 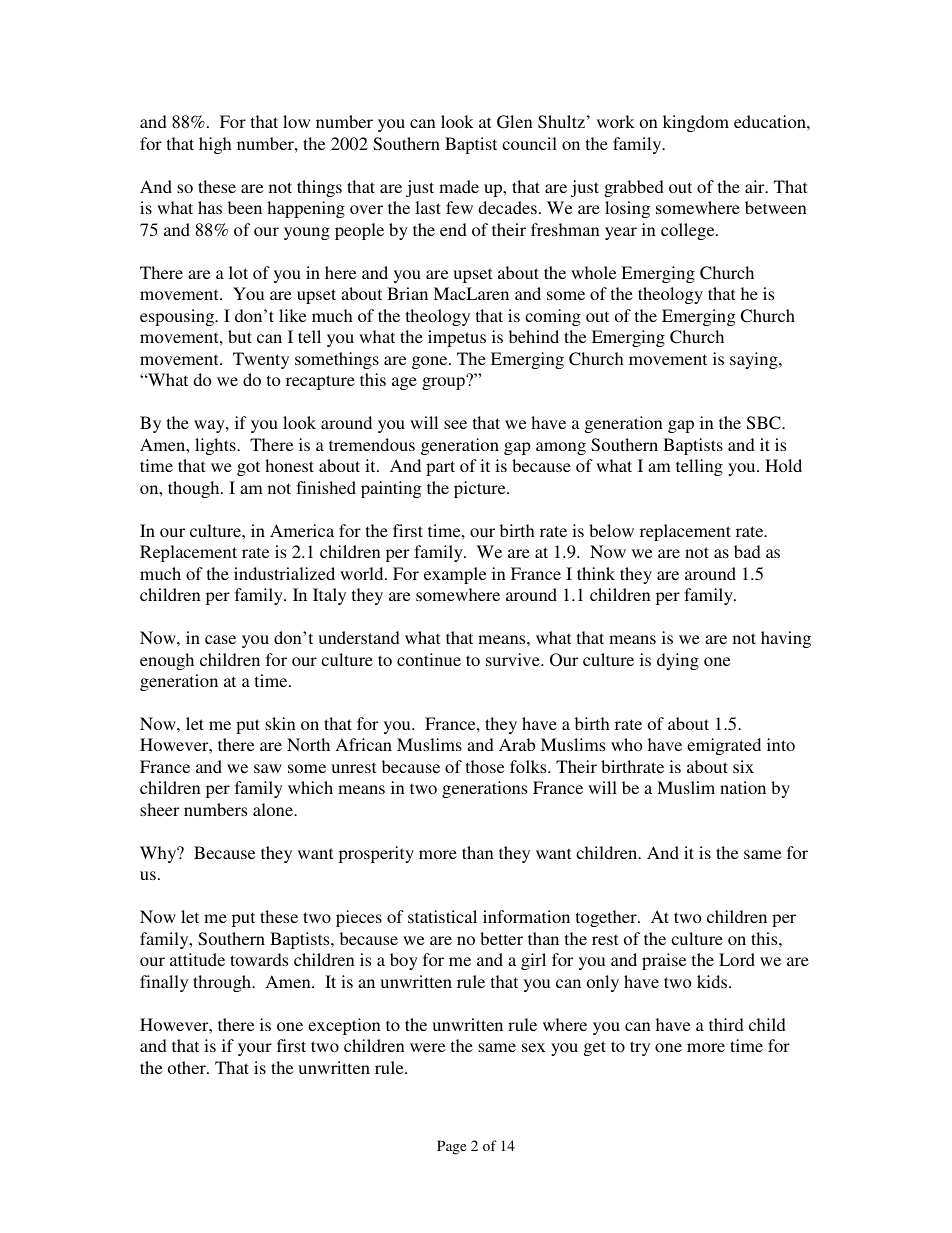 I want to click on made, so click(x=459, y=186).
